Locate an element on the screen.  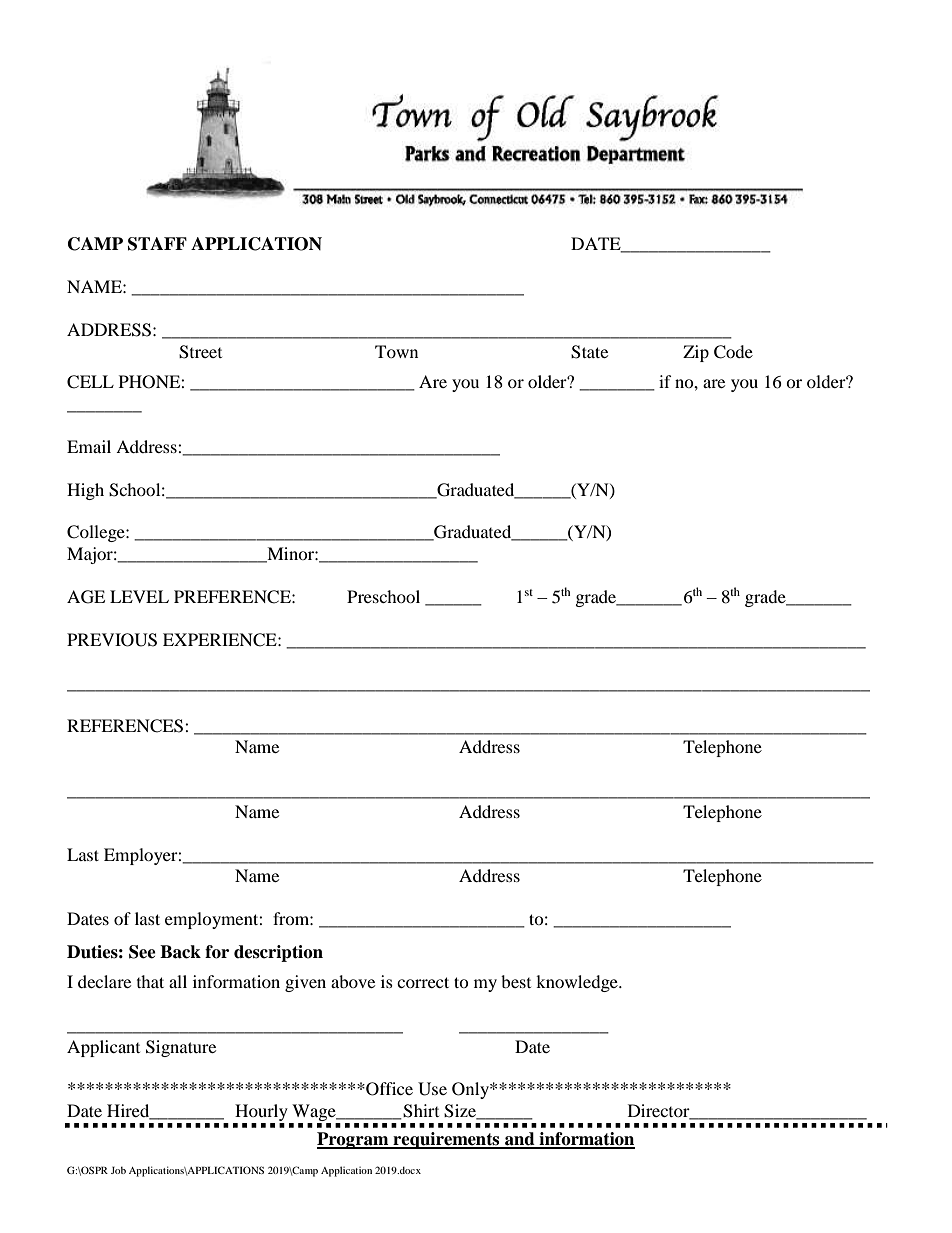
LEVEL is located at coordinates (139, 596).
